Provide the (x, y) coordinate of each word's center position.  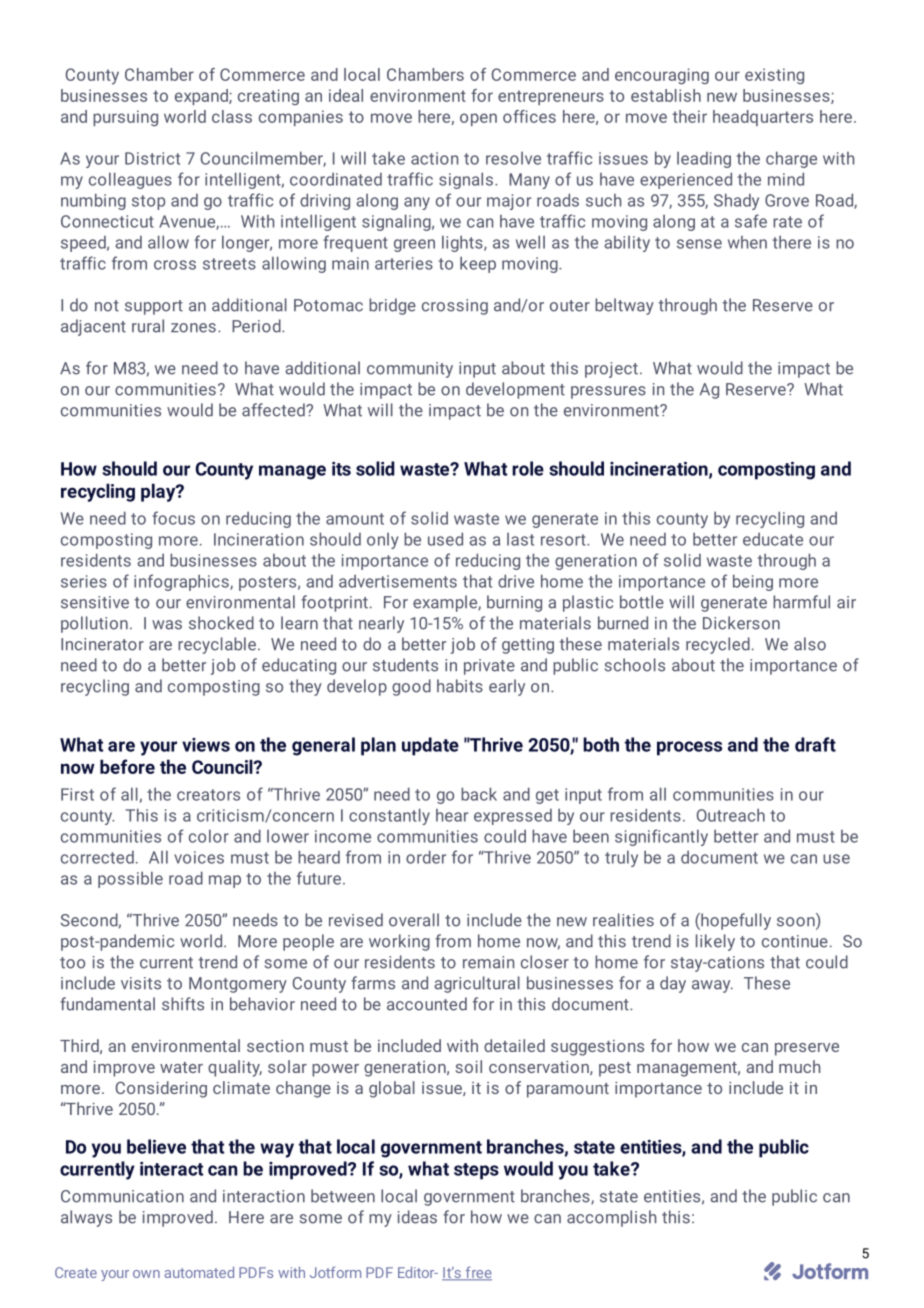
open (478, 119)
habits (460, 686)
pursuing (125, 118)
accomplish (611, 1218)
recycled (718, 645)
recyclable (217, 645)
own (146, 1274)
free (477, 1273)
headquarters (763, 118)
